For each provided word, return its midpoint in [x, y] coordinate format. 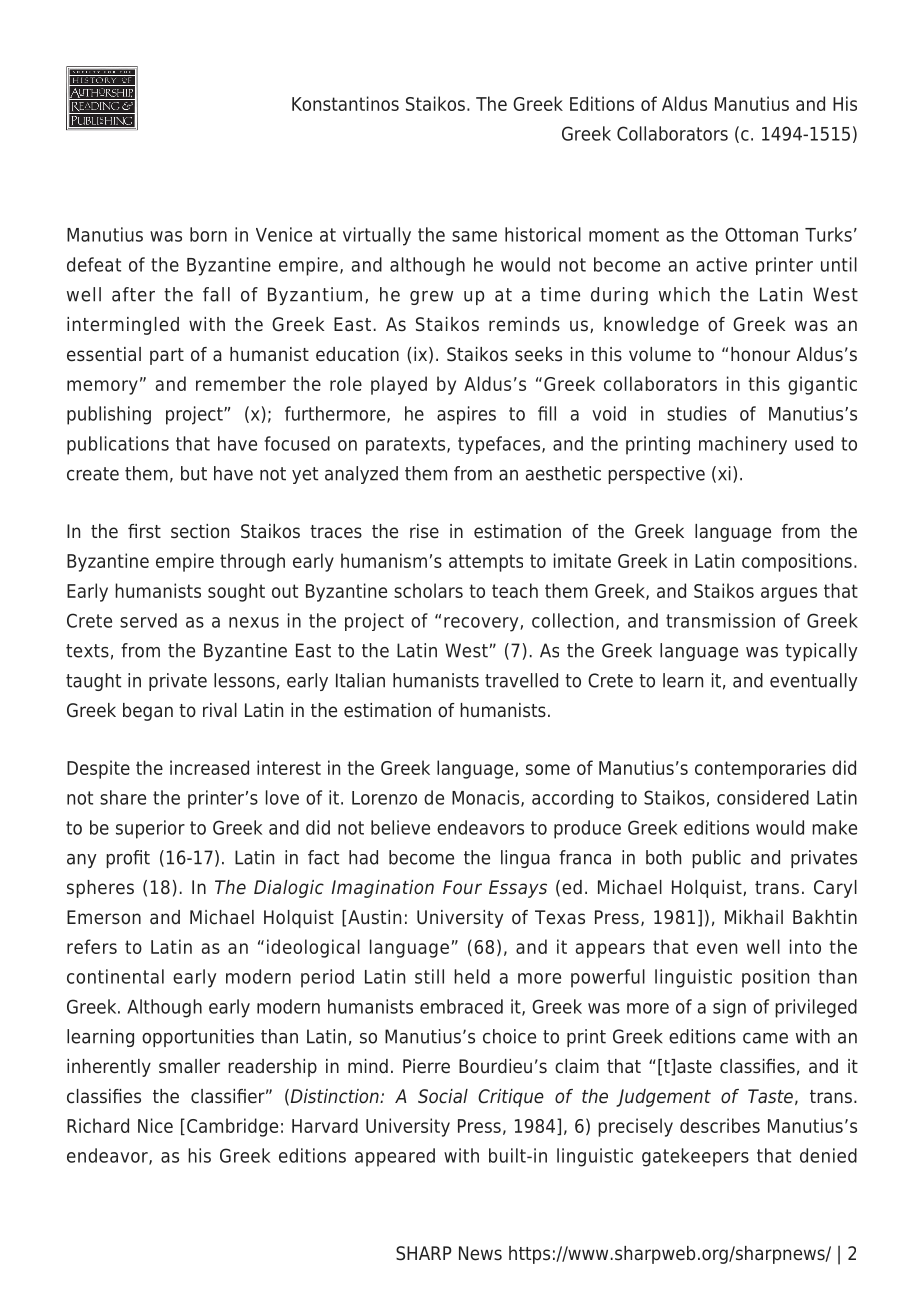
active [721, 264]
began [148, 712]
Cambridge [232, 1127]
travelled [521, 680]
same [474, 236]
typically [821, 652]
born [208, 234]
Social [443, 1096]
